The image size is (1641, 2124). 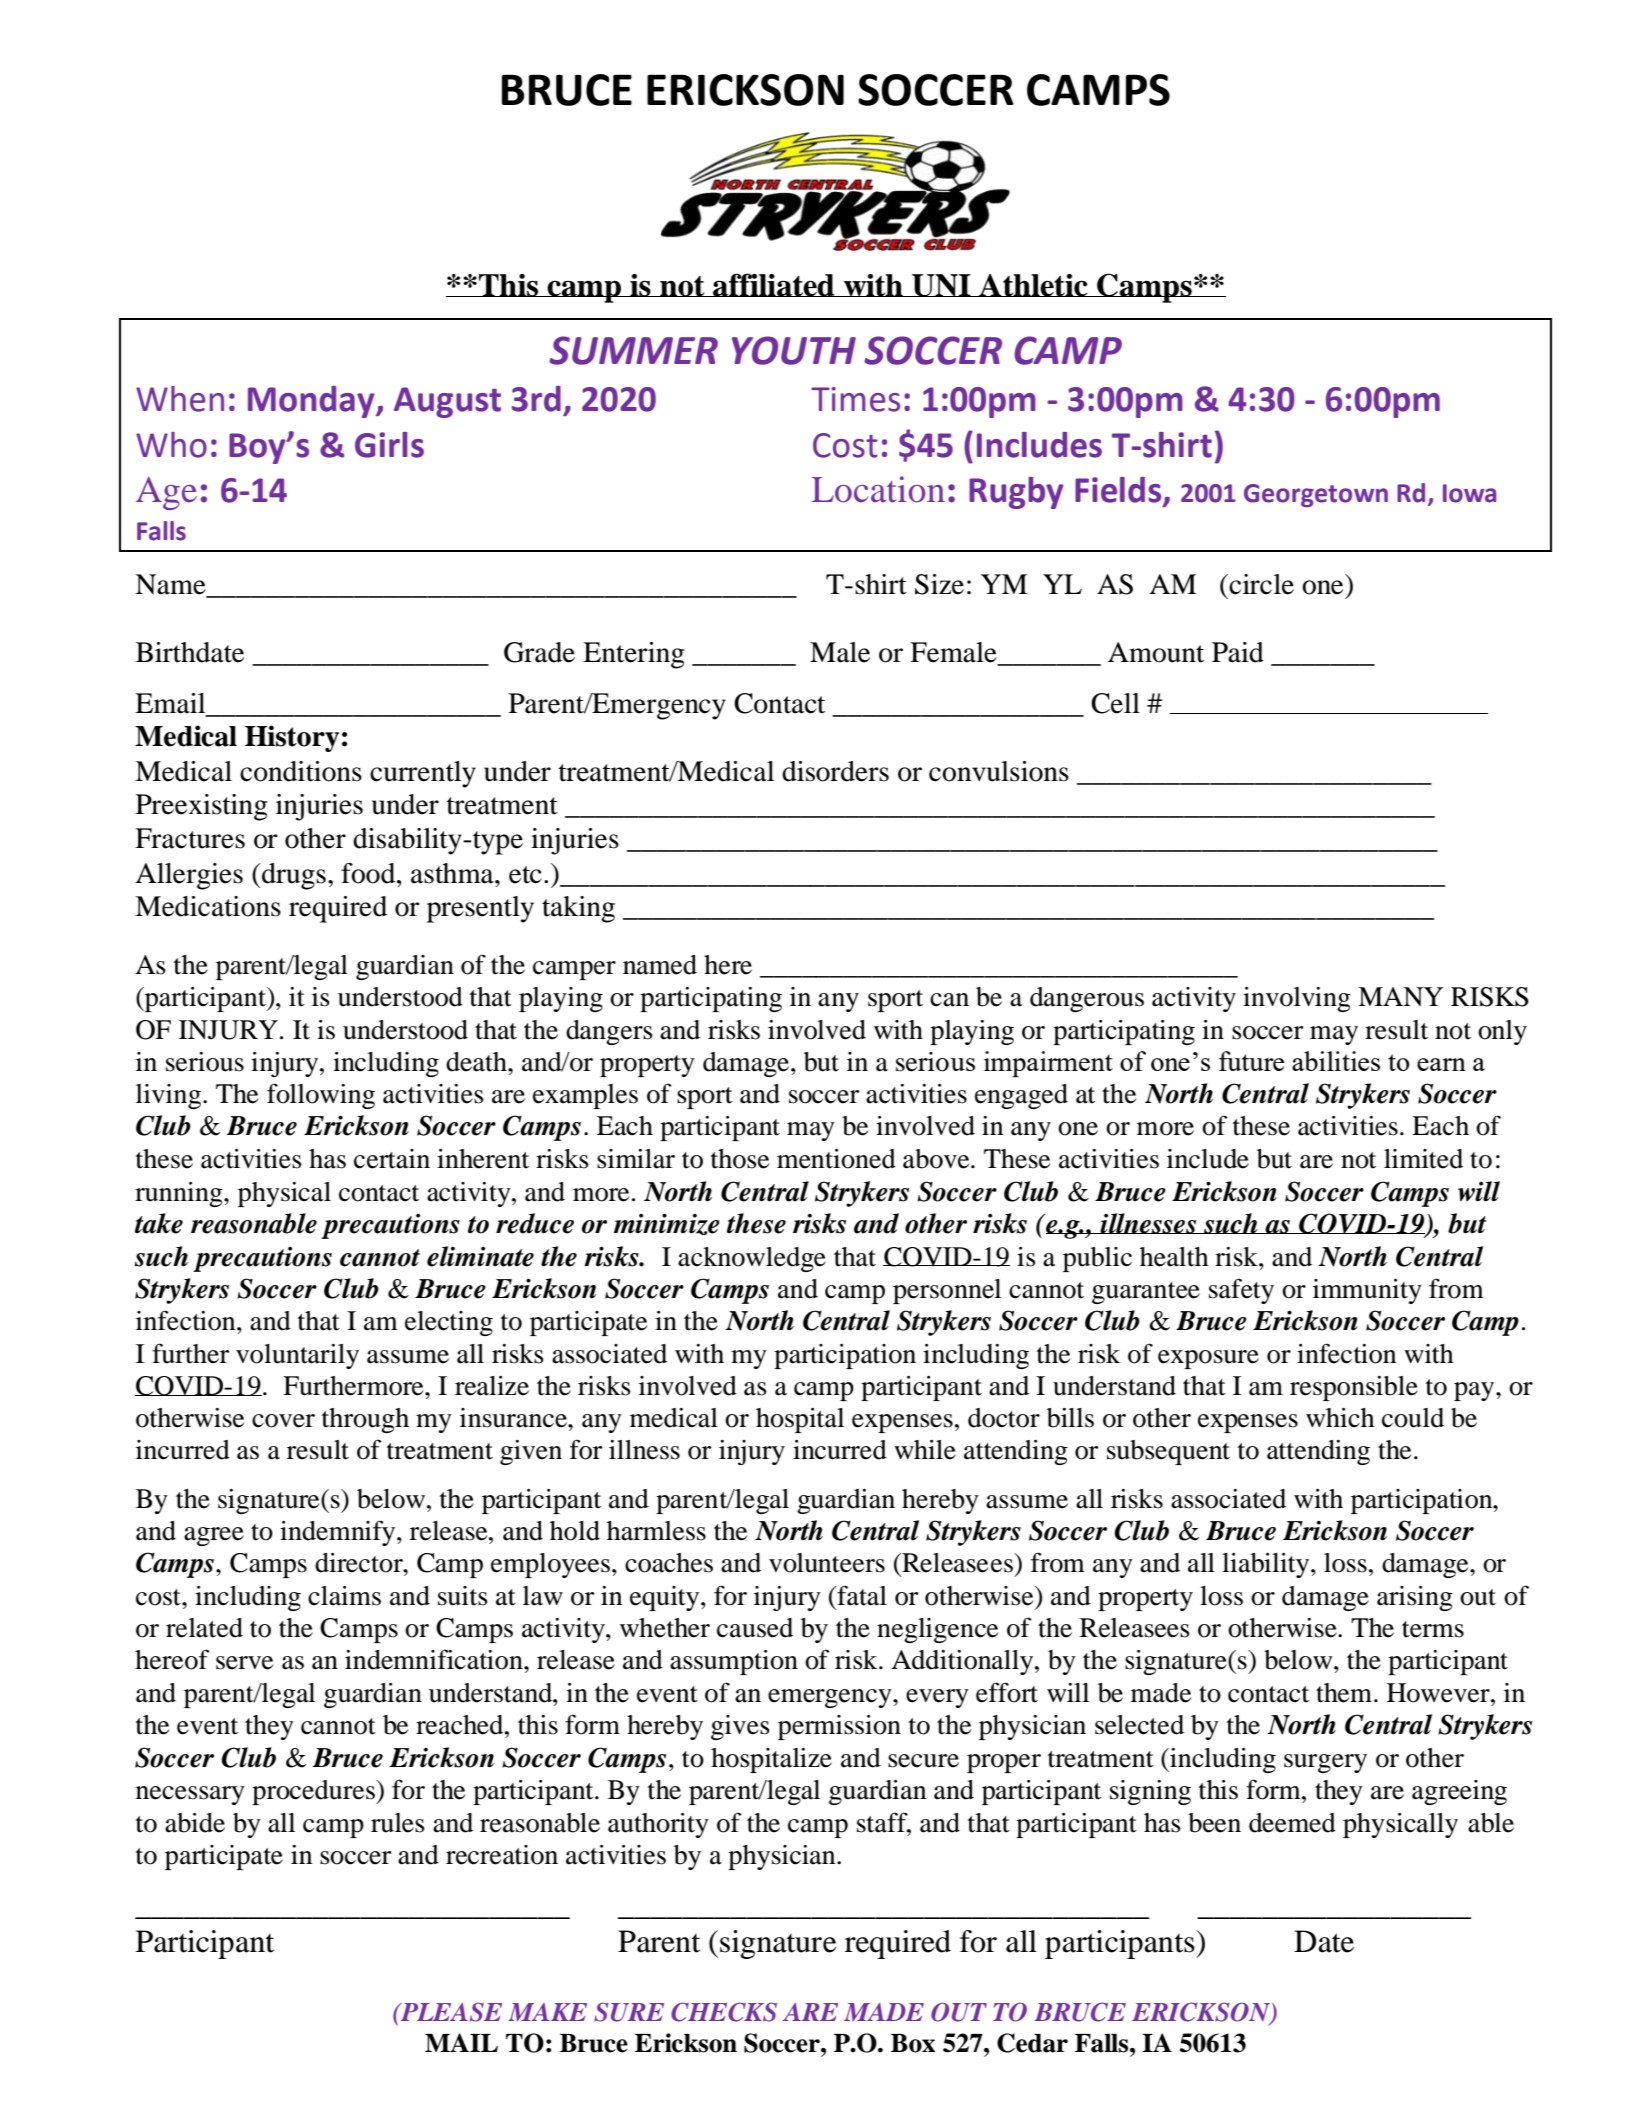 What do you see at coordinates (947, 1291) in the screenshot?
I see `personnel` at bounding box center [947, 1291].
